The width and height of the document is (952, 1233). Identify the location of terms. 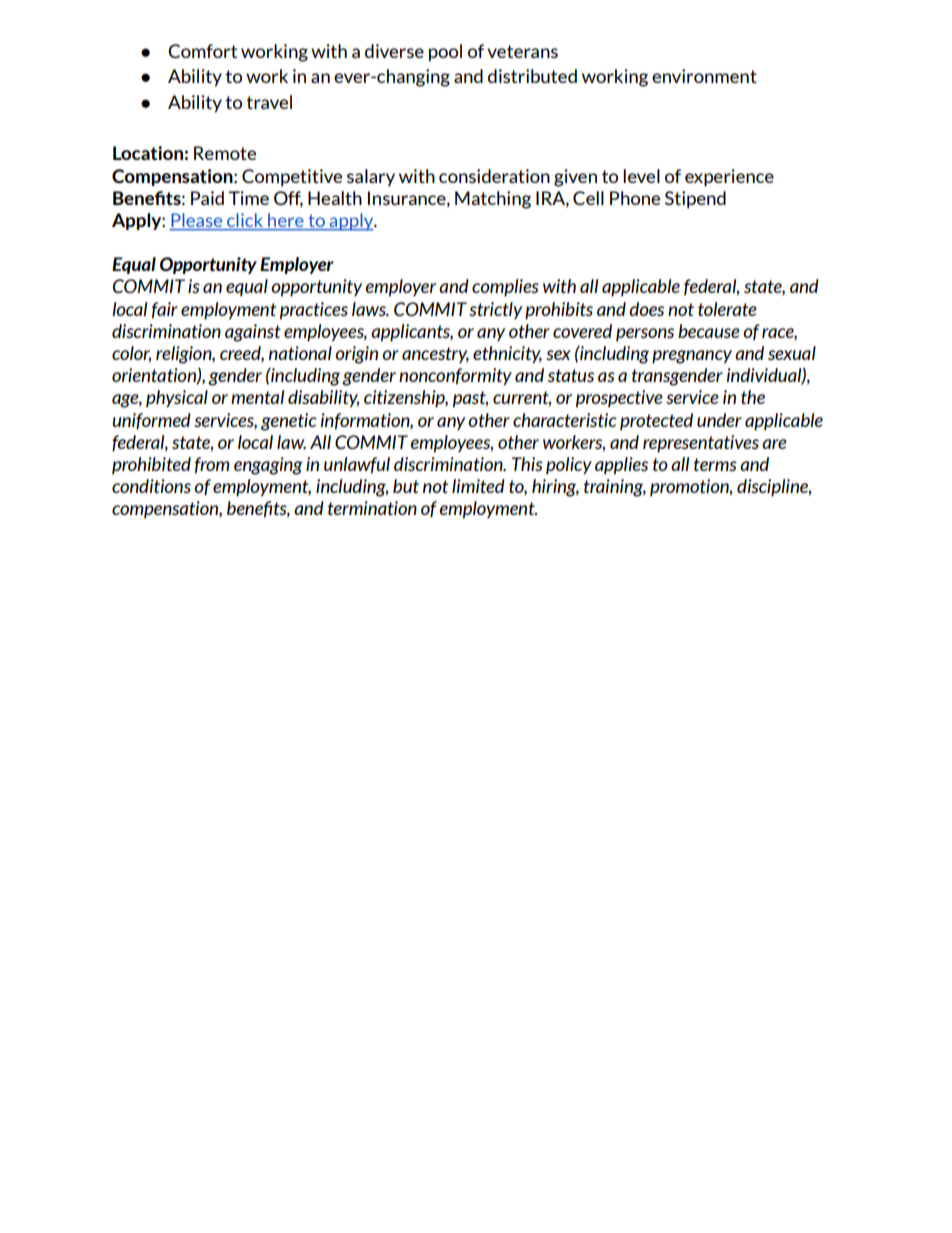
(715, 464).
